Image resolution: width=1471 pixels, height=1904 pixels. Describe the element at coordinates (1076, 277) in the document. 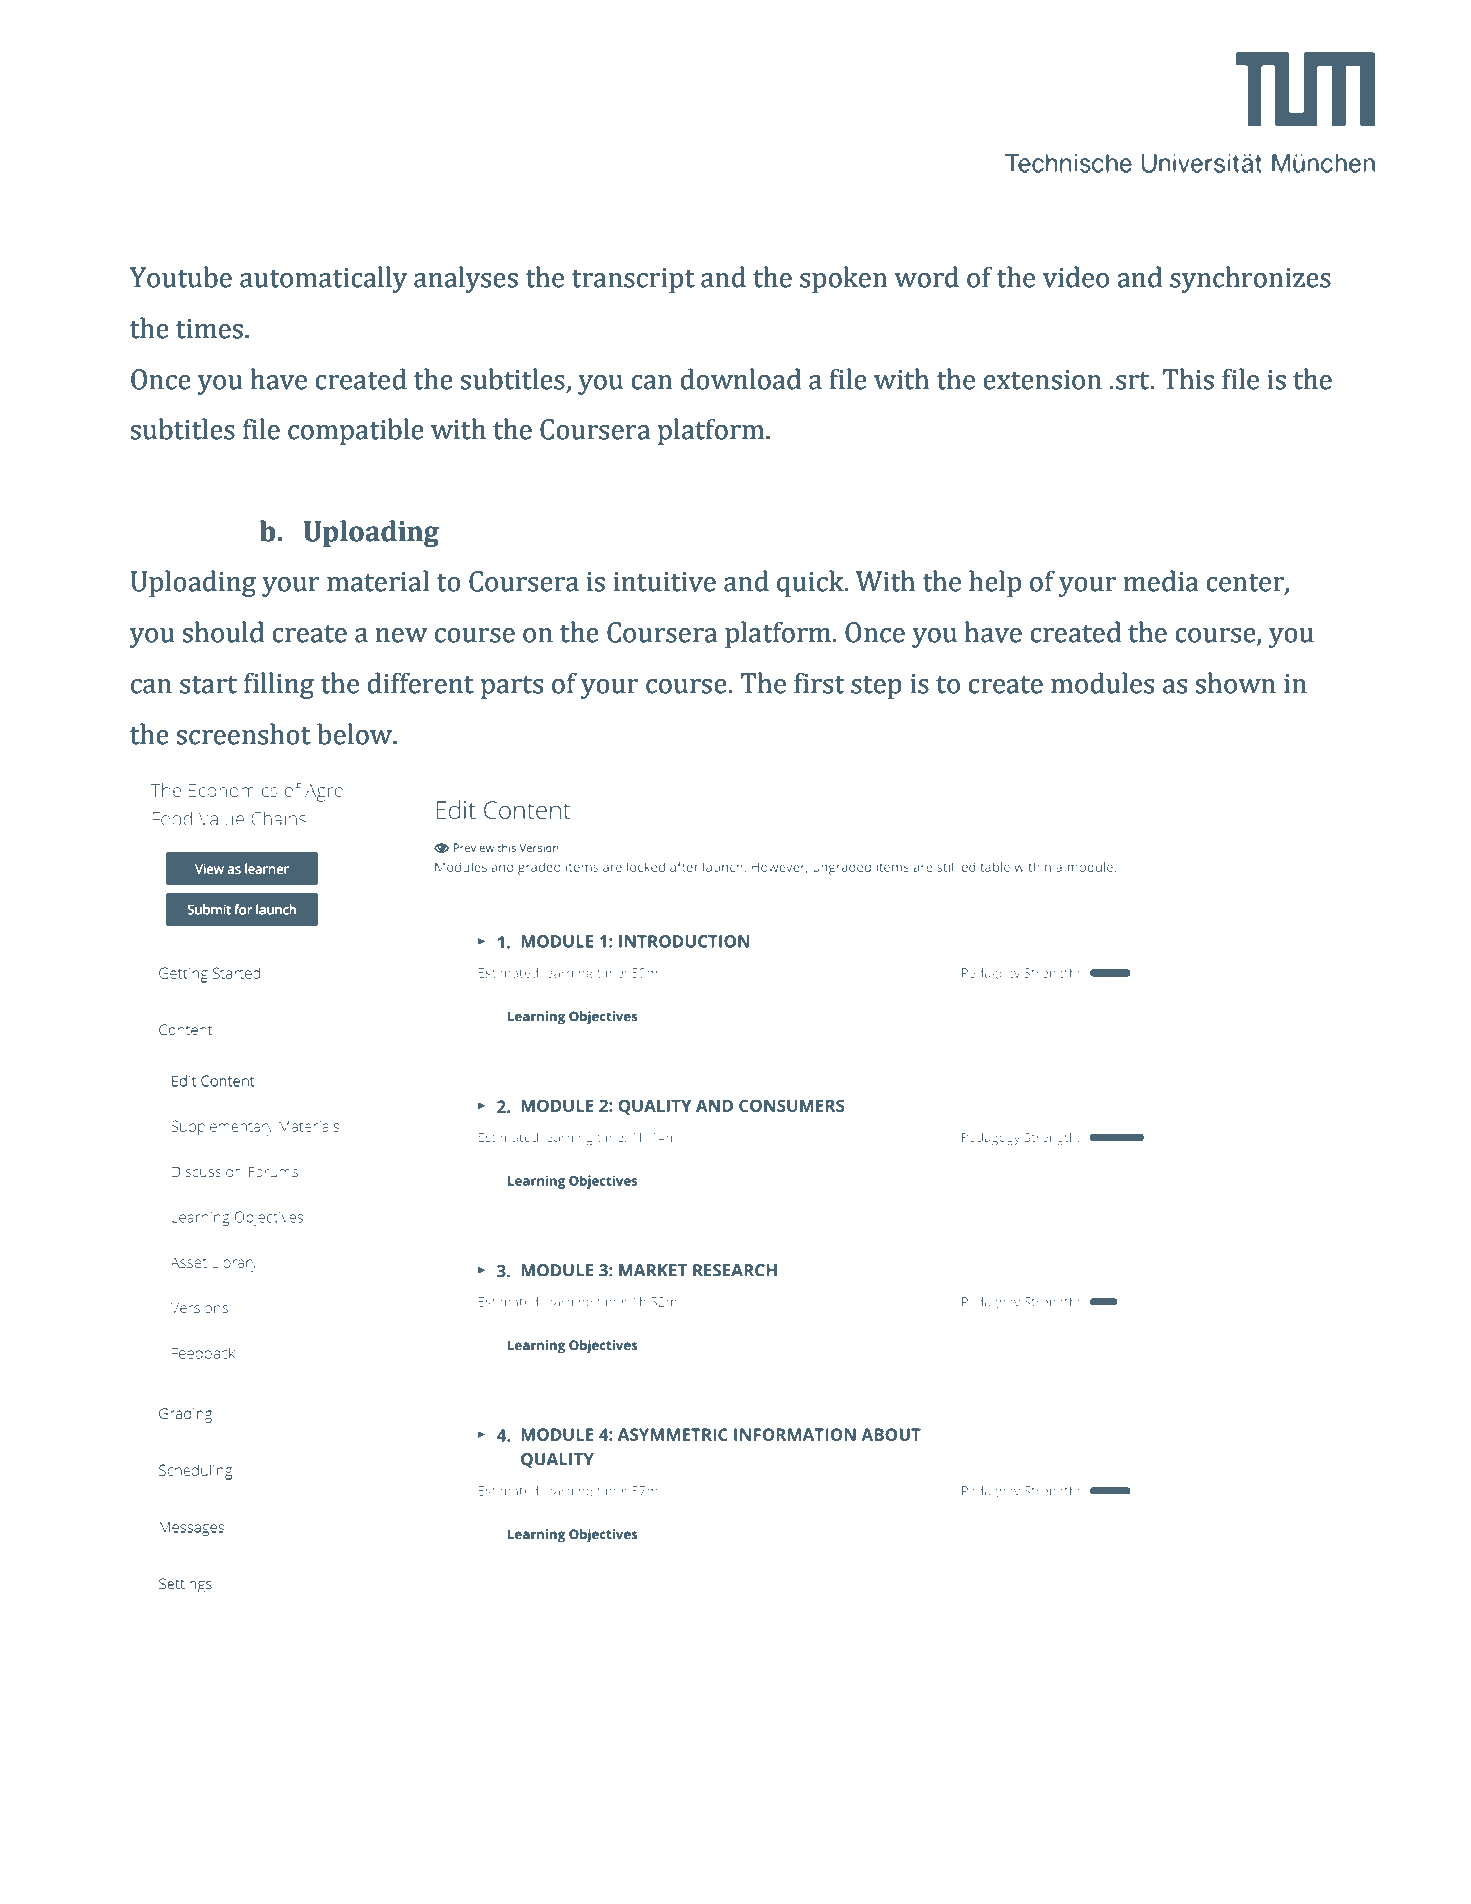

I see `video` at that location.
